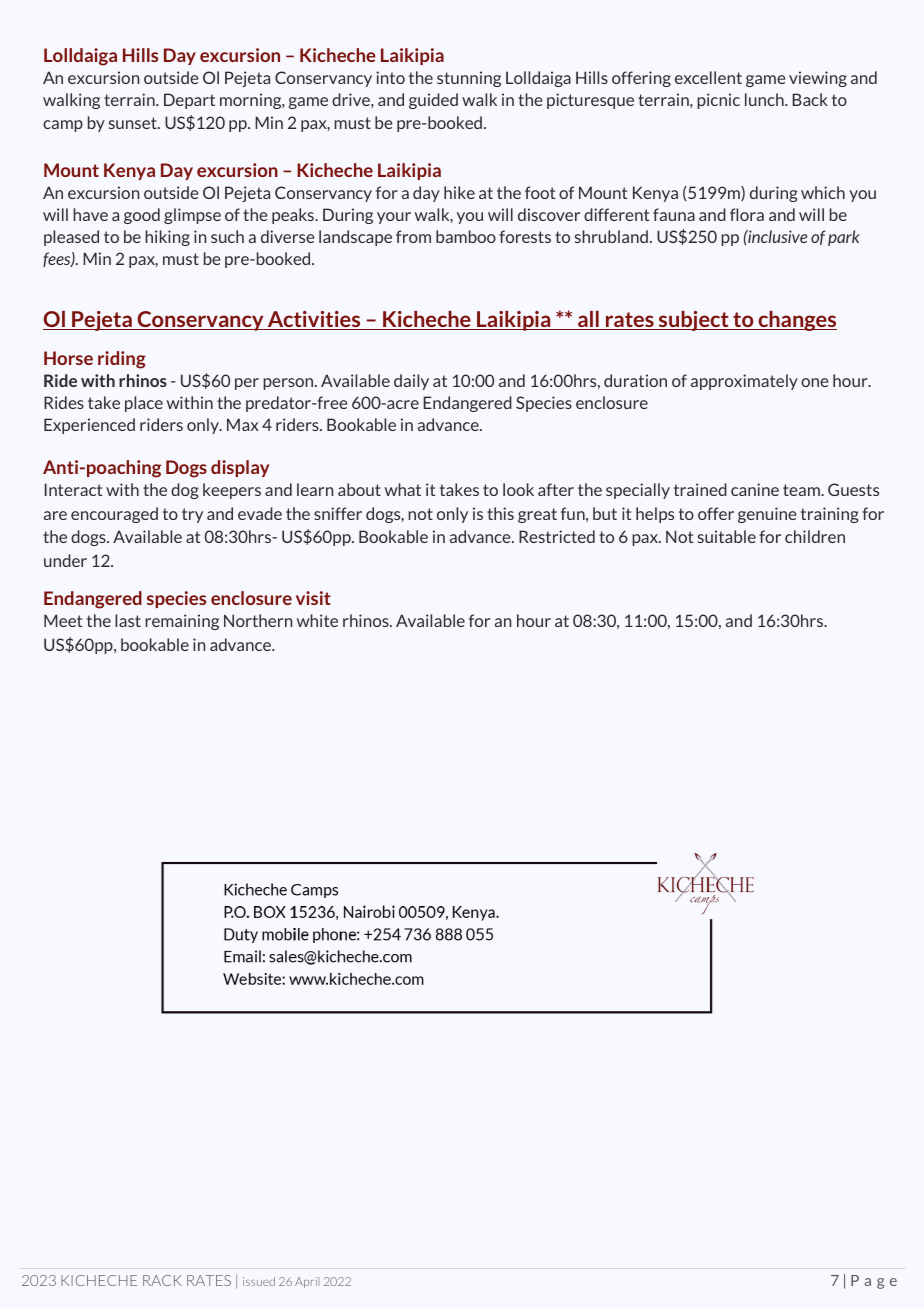 The width and height of the page is (924, 1308). What do you see at coordinates (727, 536) in the page?
I see `suitable` at bounding box center [727, 536].
